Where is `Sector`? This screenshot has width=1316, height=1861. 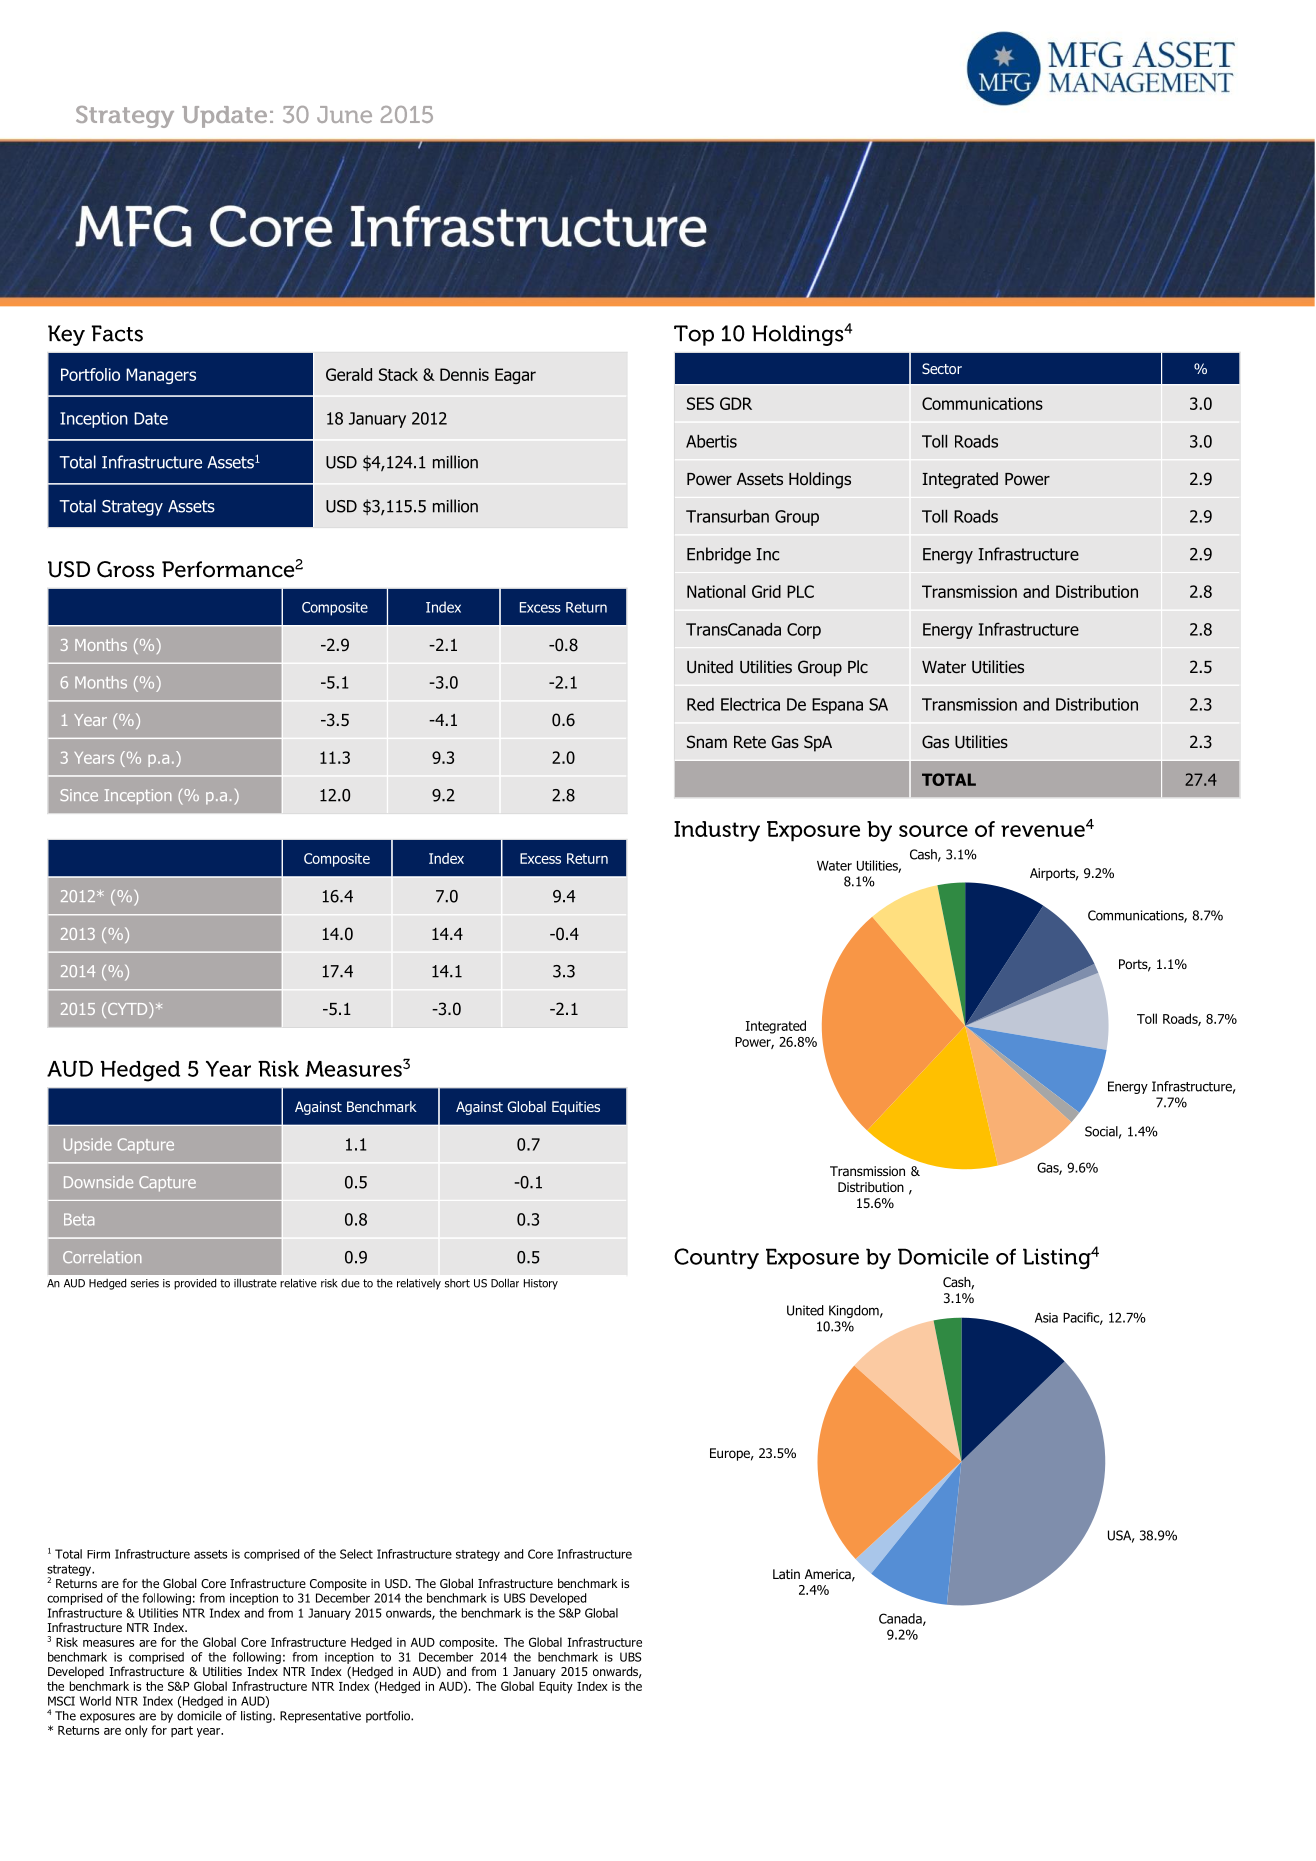
Sector is located at coordinates (942, 368).
